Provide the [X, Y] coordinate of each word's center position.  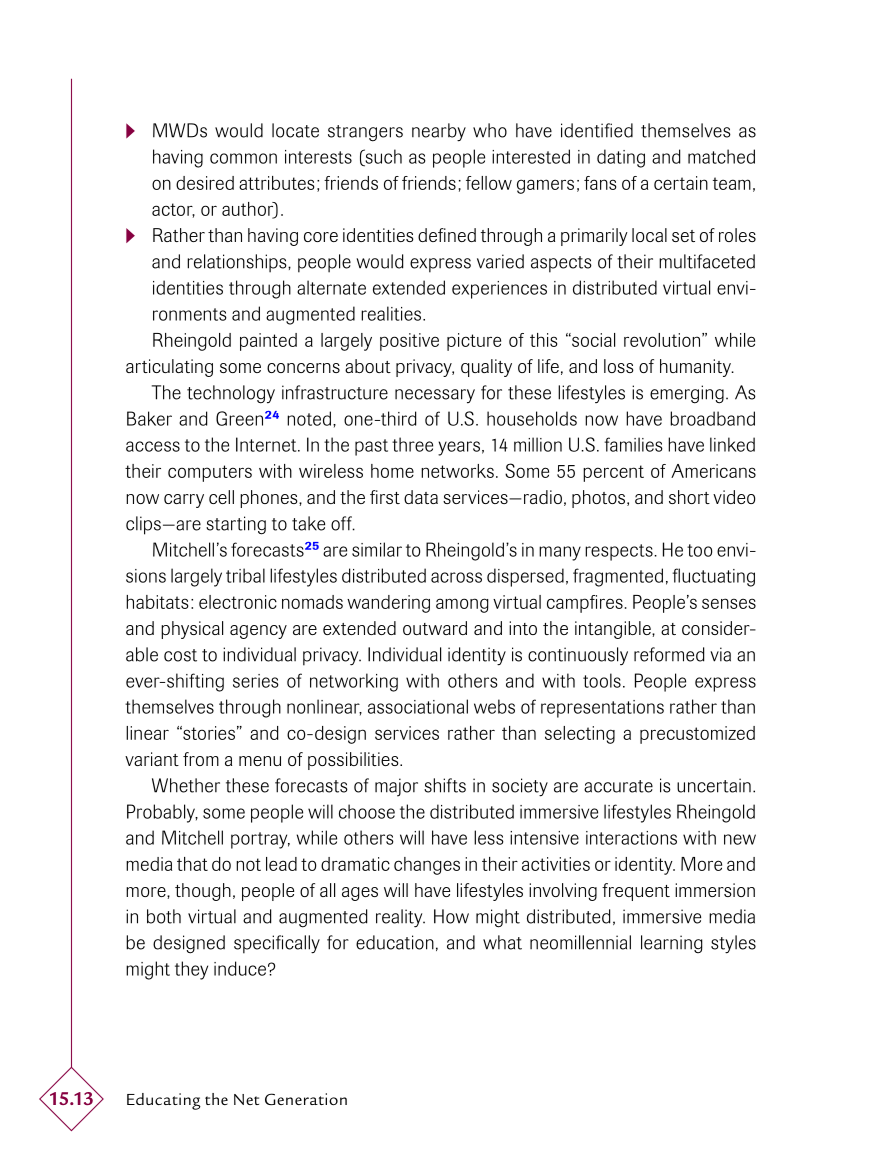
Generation [306, 1099]
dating [621, 158]
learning [672, 944]
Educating [164, 1101]
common [243, 158]
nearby [439, 132]
